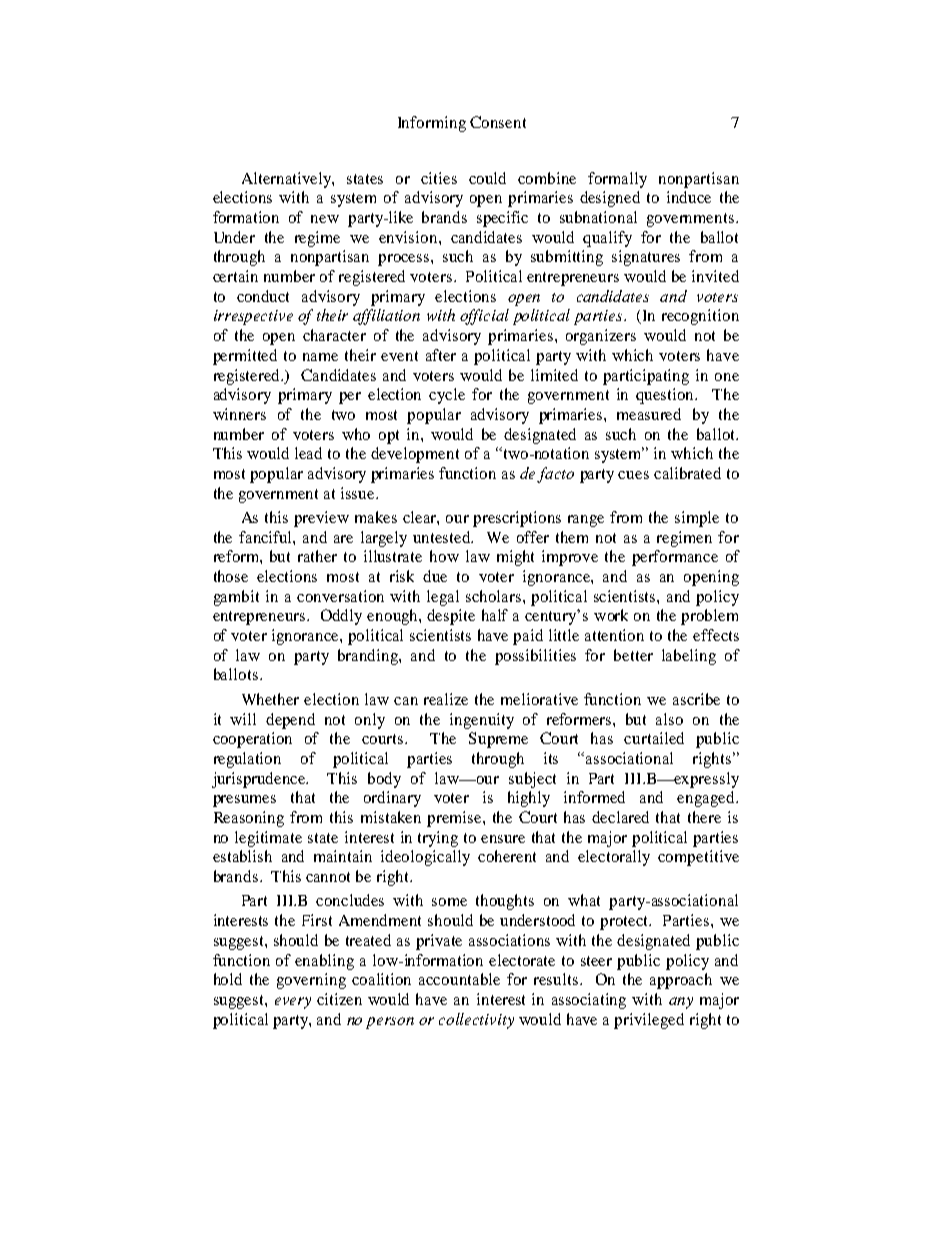 The width and height of the screenshot is (952, 1233). I want to click on engaged, so click(707, 799).
